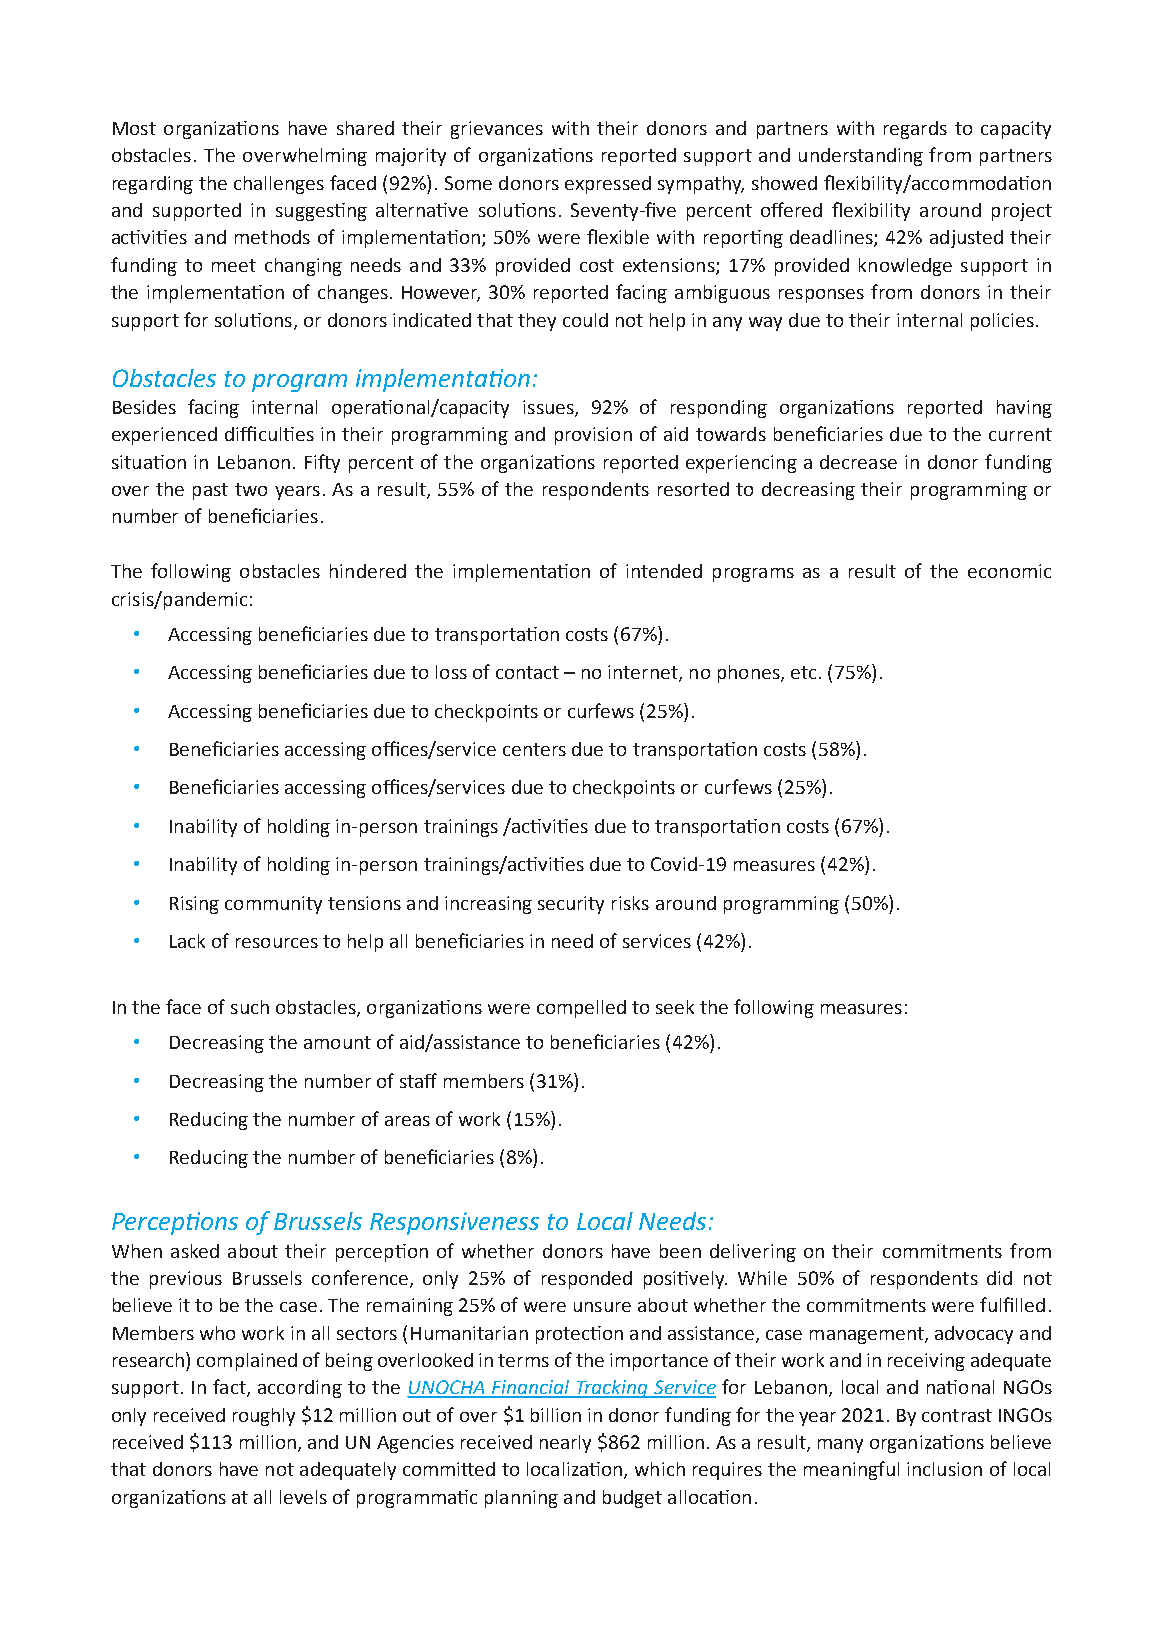  Describe the element at coordinates (581, 1009) in the screenshot. I see `compelled` at that location.
